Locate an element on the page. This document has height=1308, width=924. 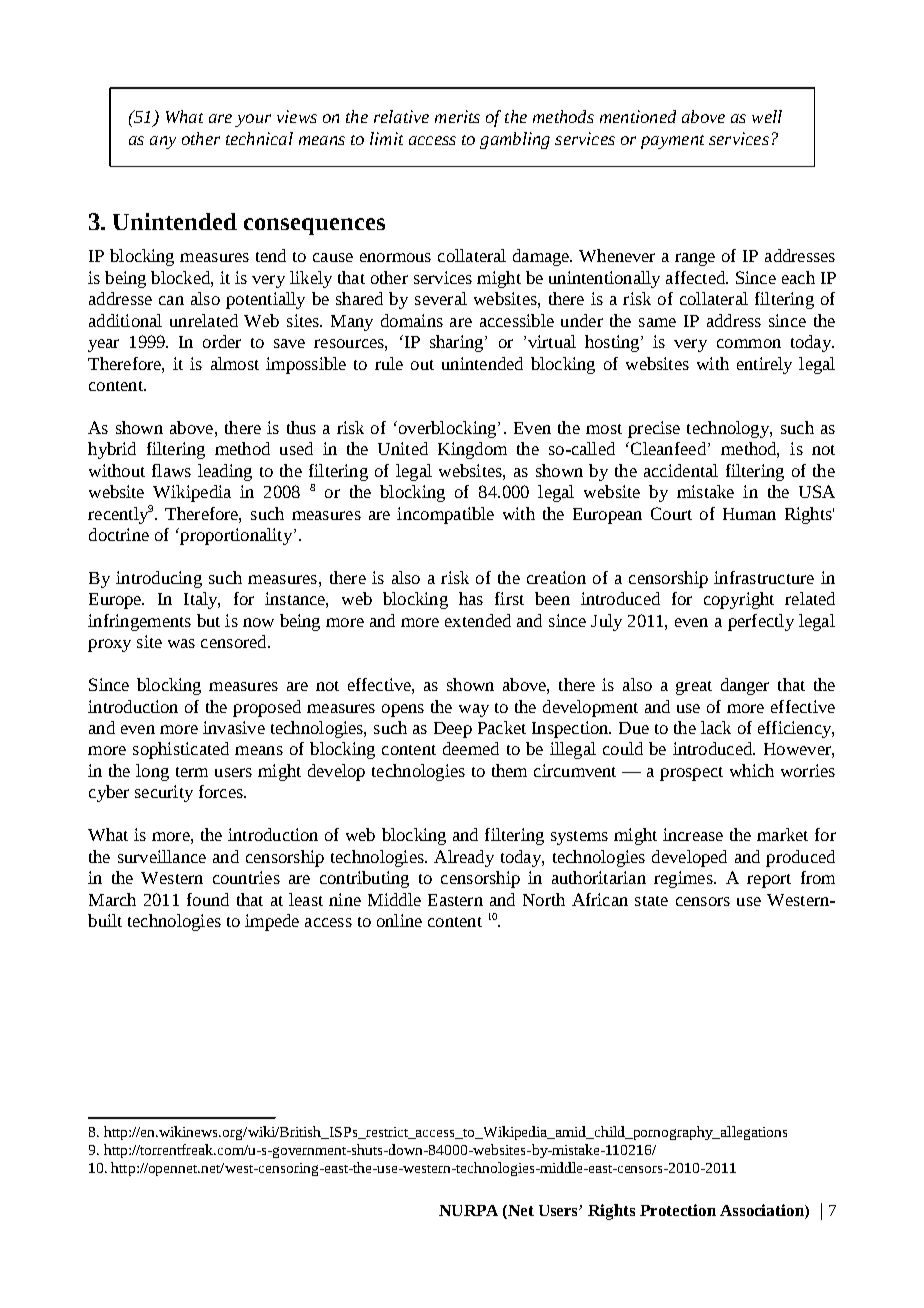
merits is located at coordinates (457, 116).
